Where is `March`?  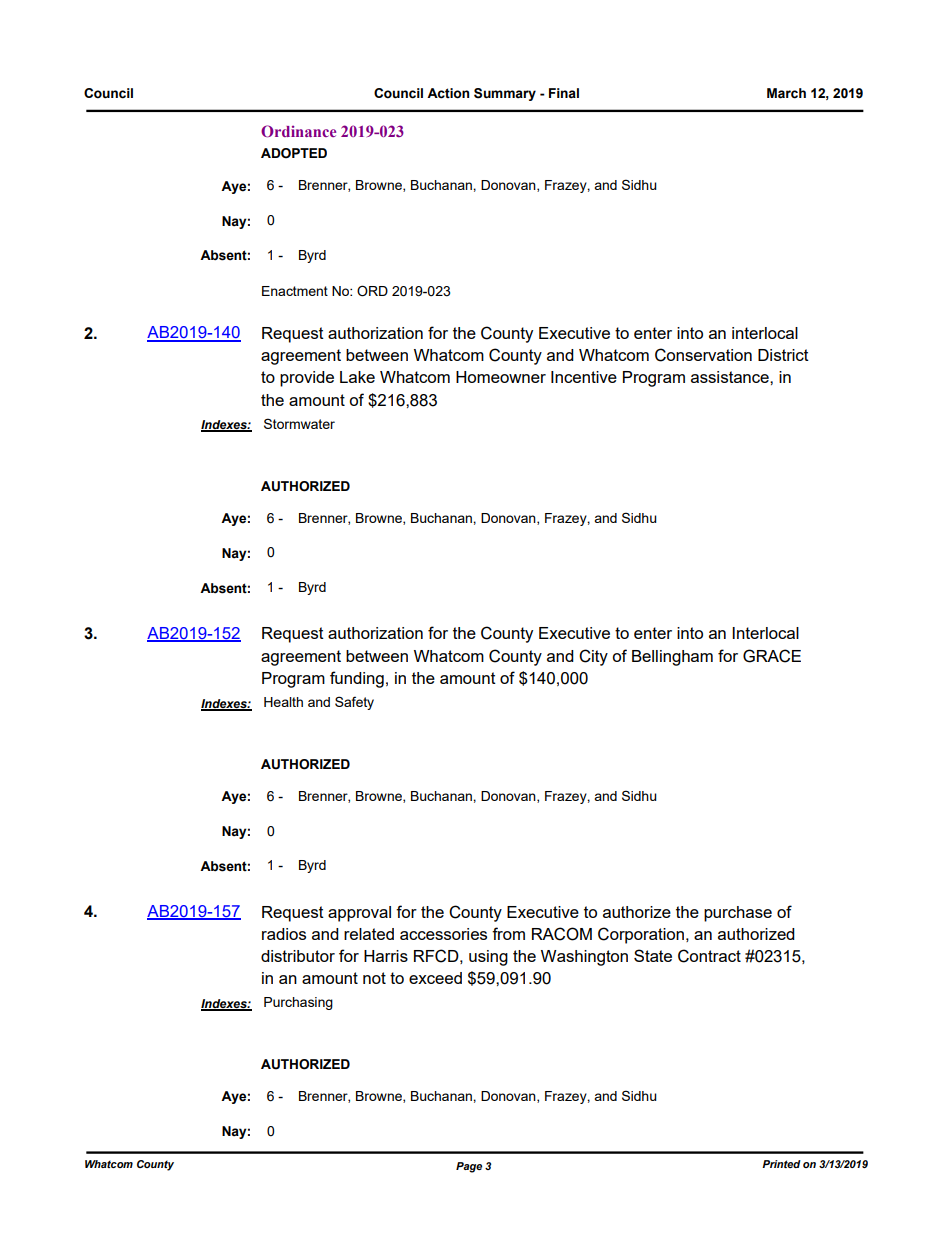 March is located at coordinates (786, 93).
